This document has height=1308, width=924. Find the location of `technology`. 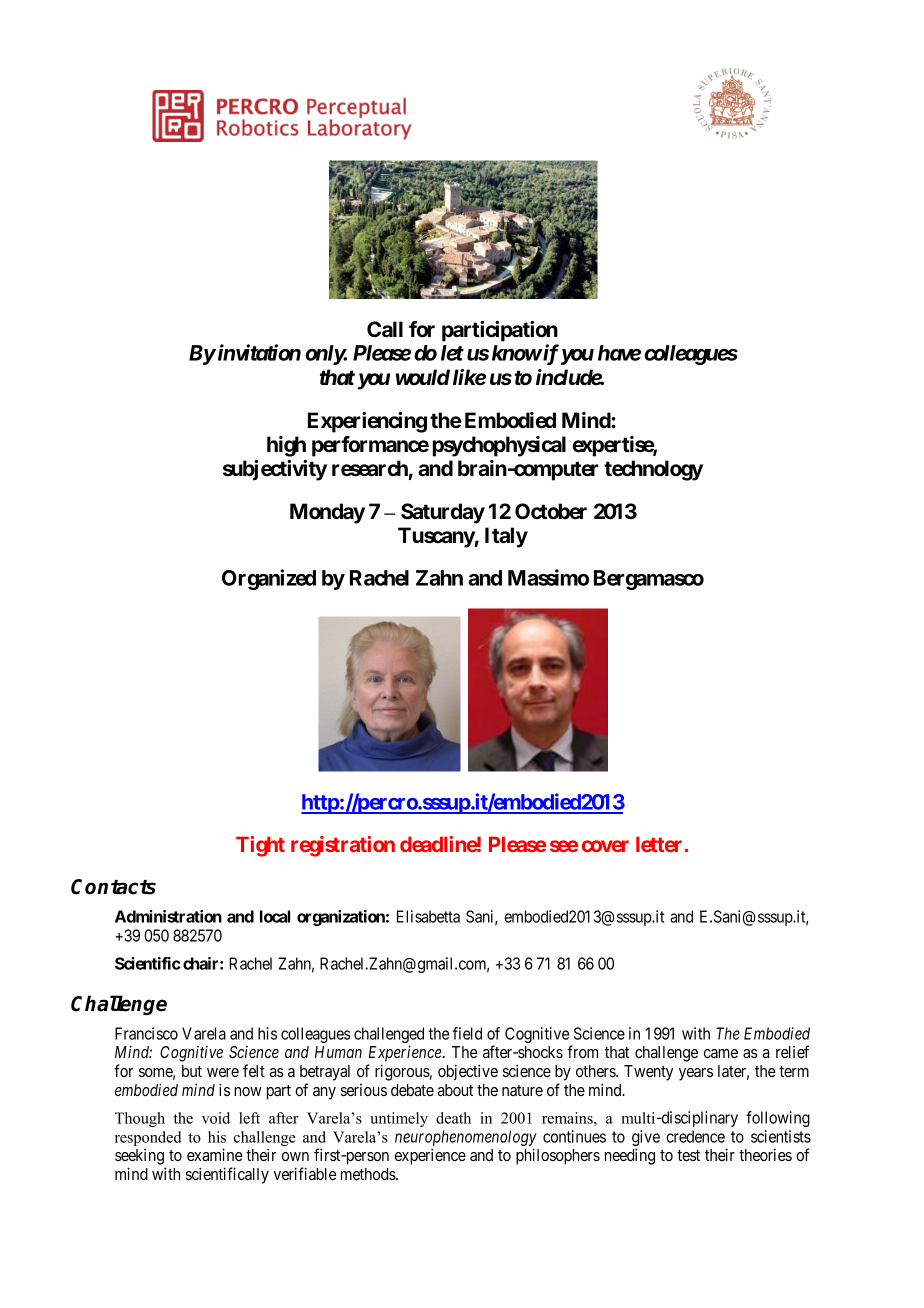

technology is located at coordinates (653, 470).
